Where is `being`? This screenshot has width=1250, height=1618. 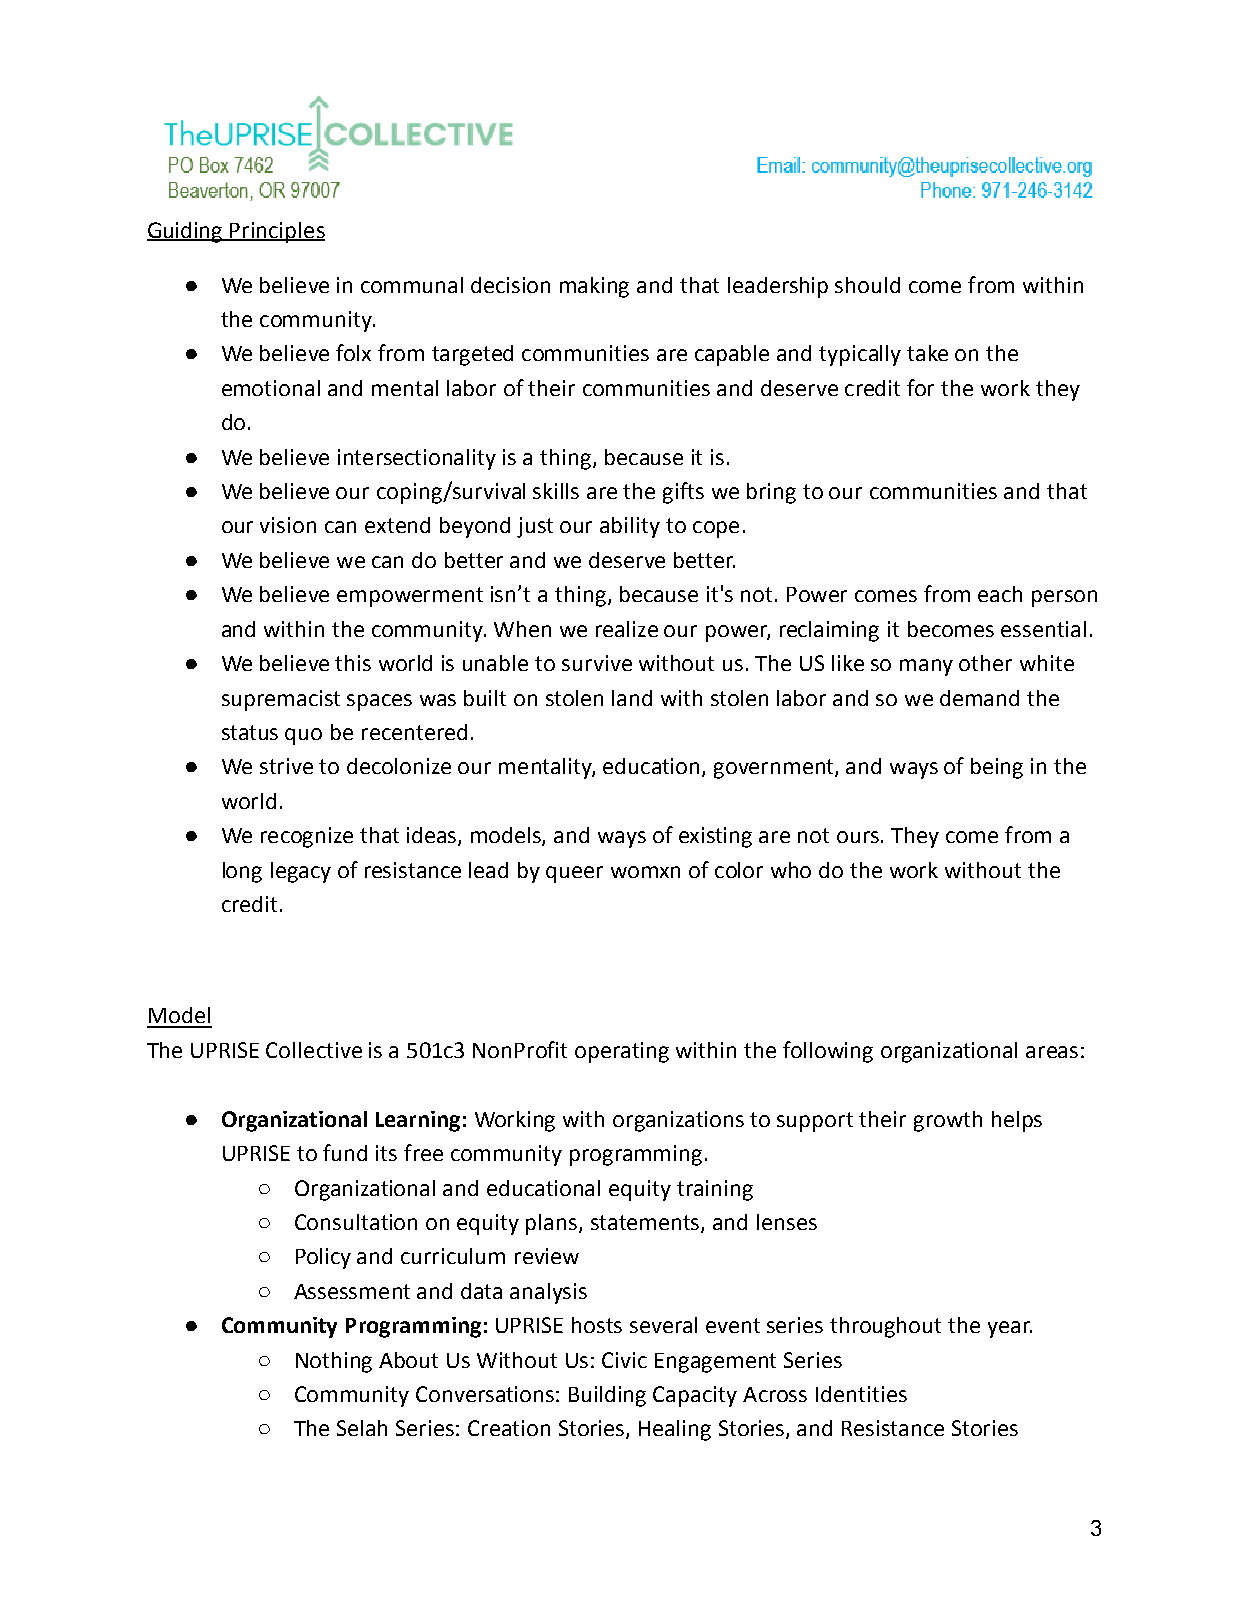
being is located at coordinates (997, 768).
